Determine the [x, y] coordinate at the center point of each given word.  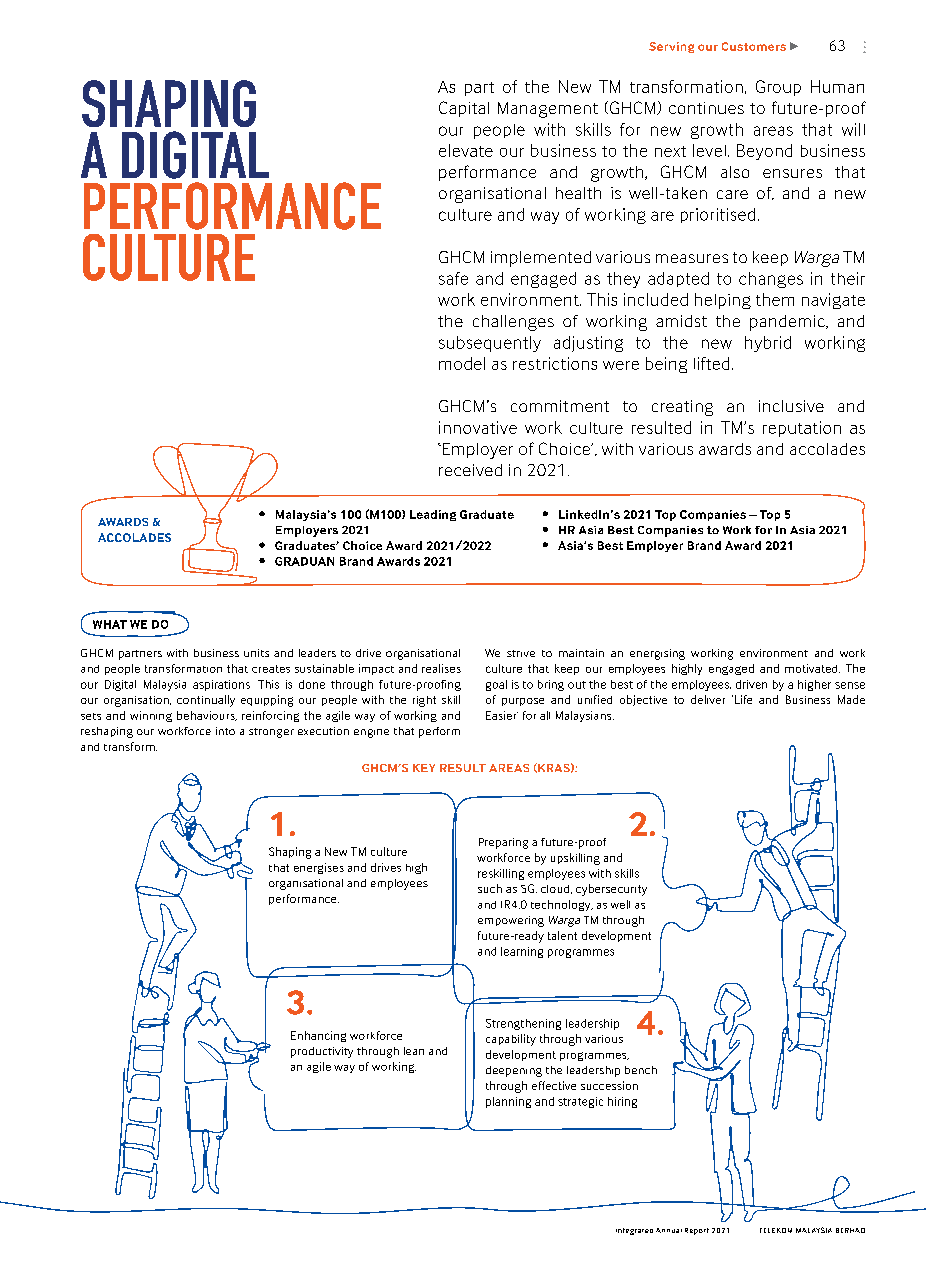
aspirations [221, 685]
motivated [812, 668]
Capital [464, 109]
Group [778, 88]
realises [441, 668]
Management [548, 110]
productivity [322, 1052]
